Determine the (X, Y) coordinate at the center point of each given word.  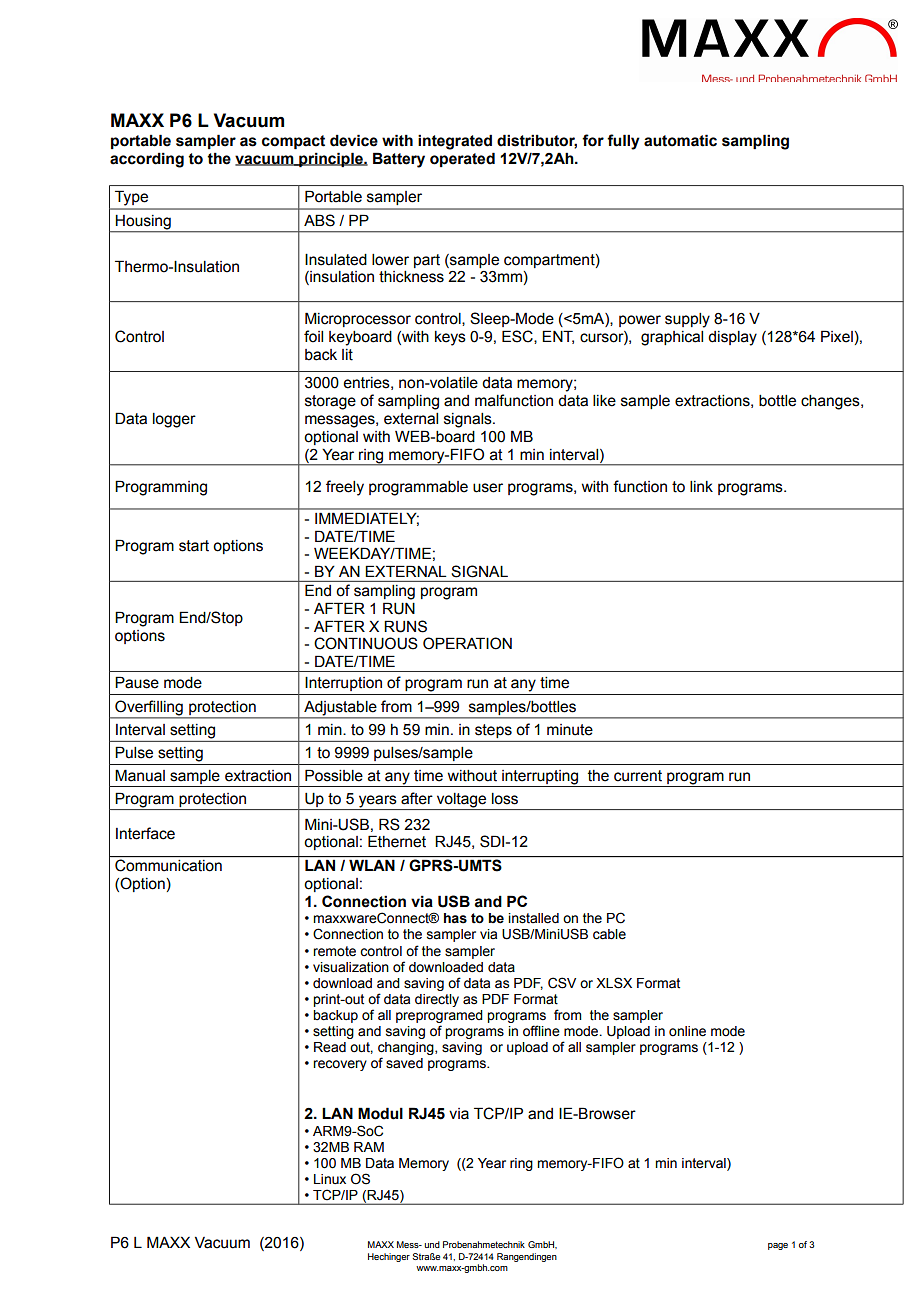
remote (334, 951)
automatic (680, 140)
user (488, 488)
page (778, 1246)
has (455, 918)
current (638, 776)
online (687, 1031)
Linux (330, 1179)
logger (174, 420)
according (147, 160)
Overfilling (149, 708)
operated (462, 159)
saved (404, 1063)
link (701, 486)
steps (493, 731)
